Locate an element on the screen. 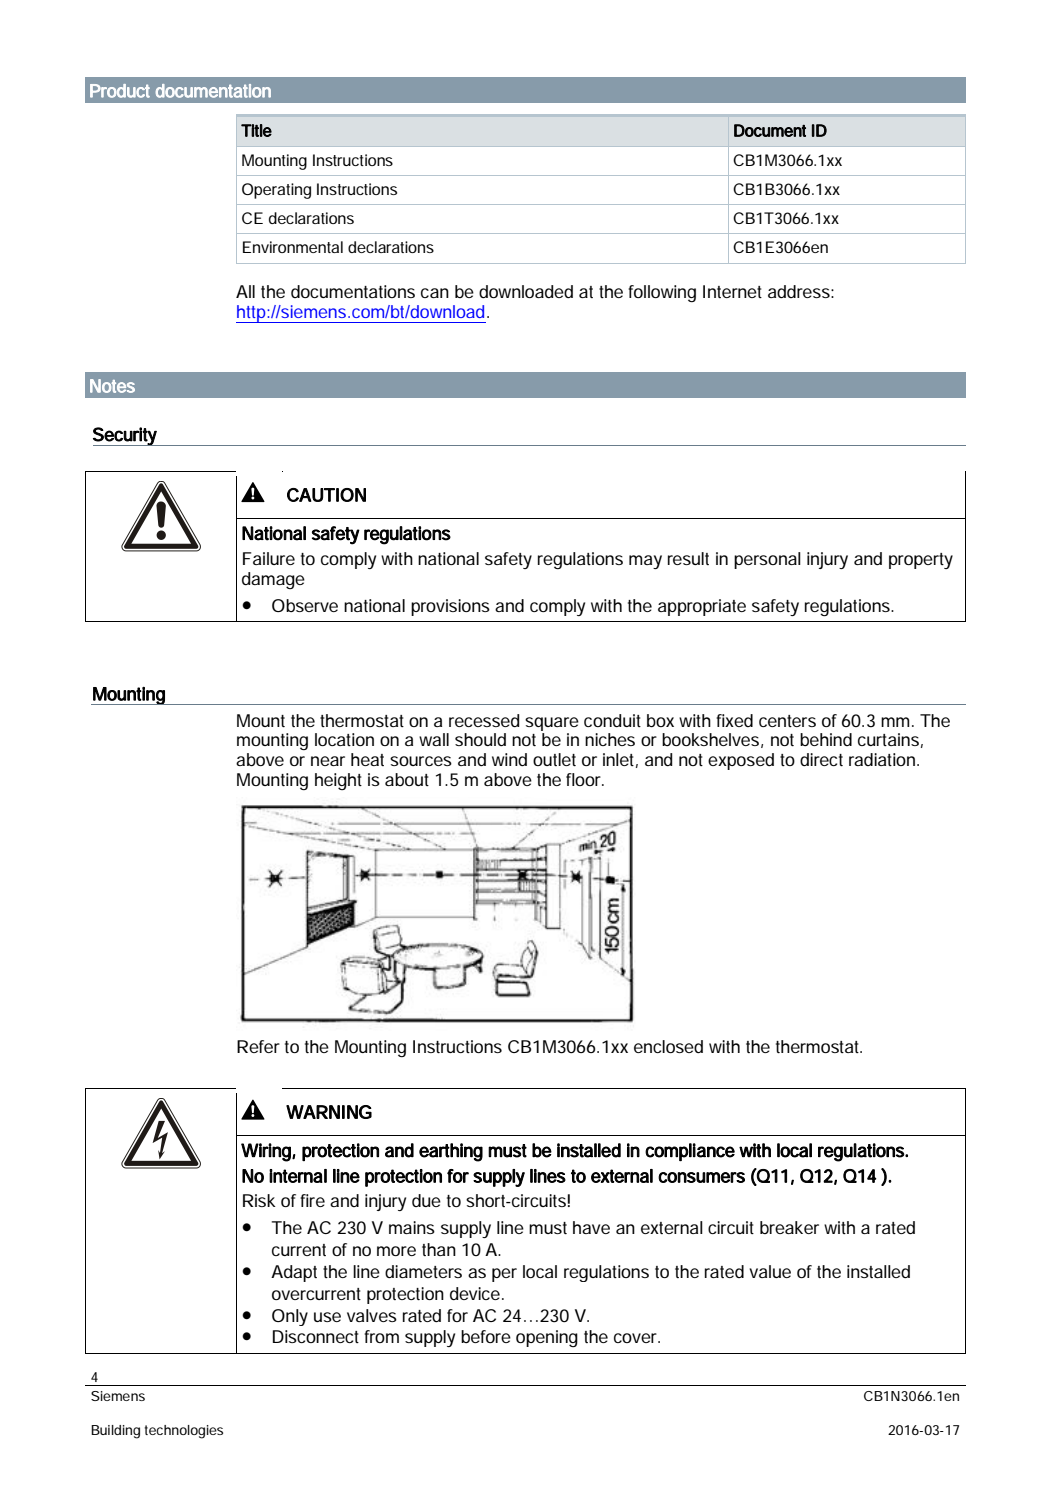  Failure is located at coordinates (269, 558).
